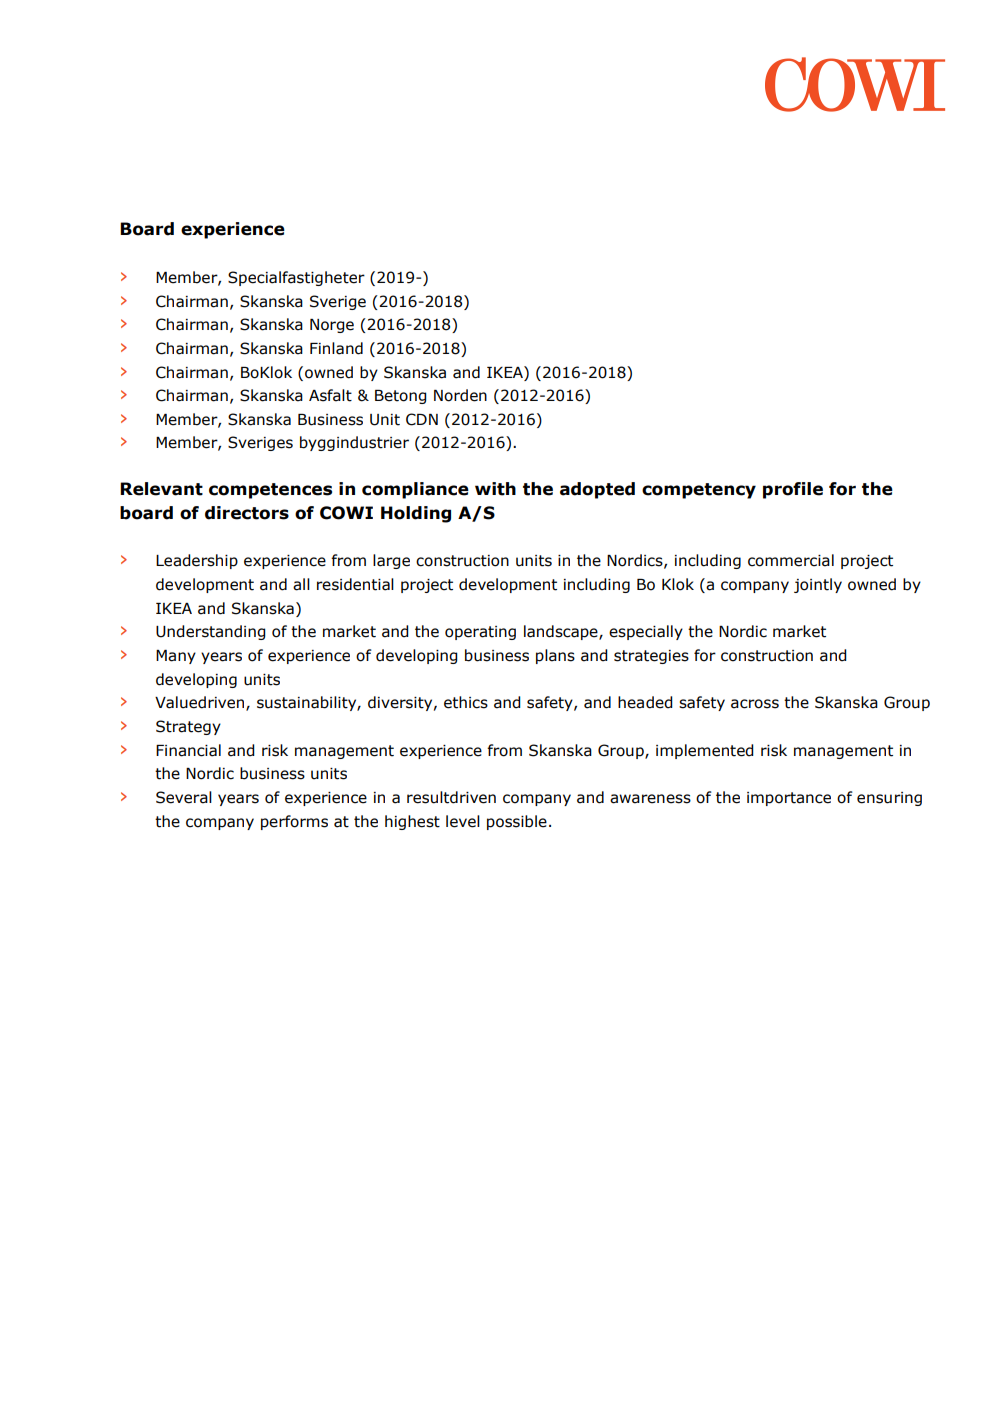  I want to click on competency, so click(699, 491).
